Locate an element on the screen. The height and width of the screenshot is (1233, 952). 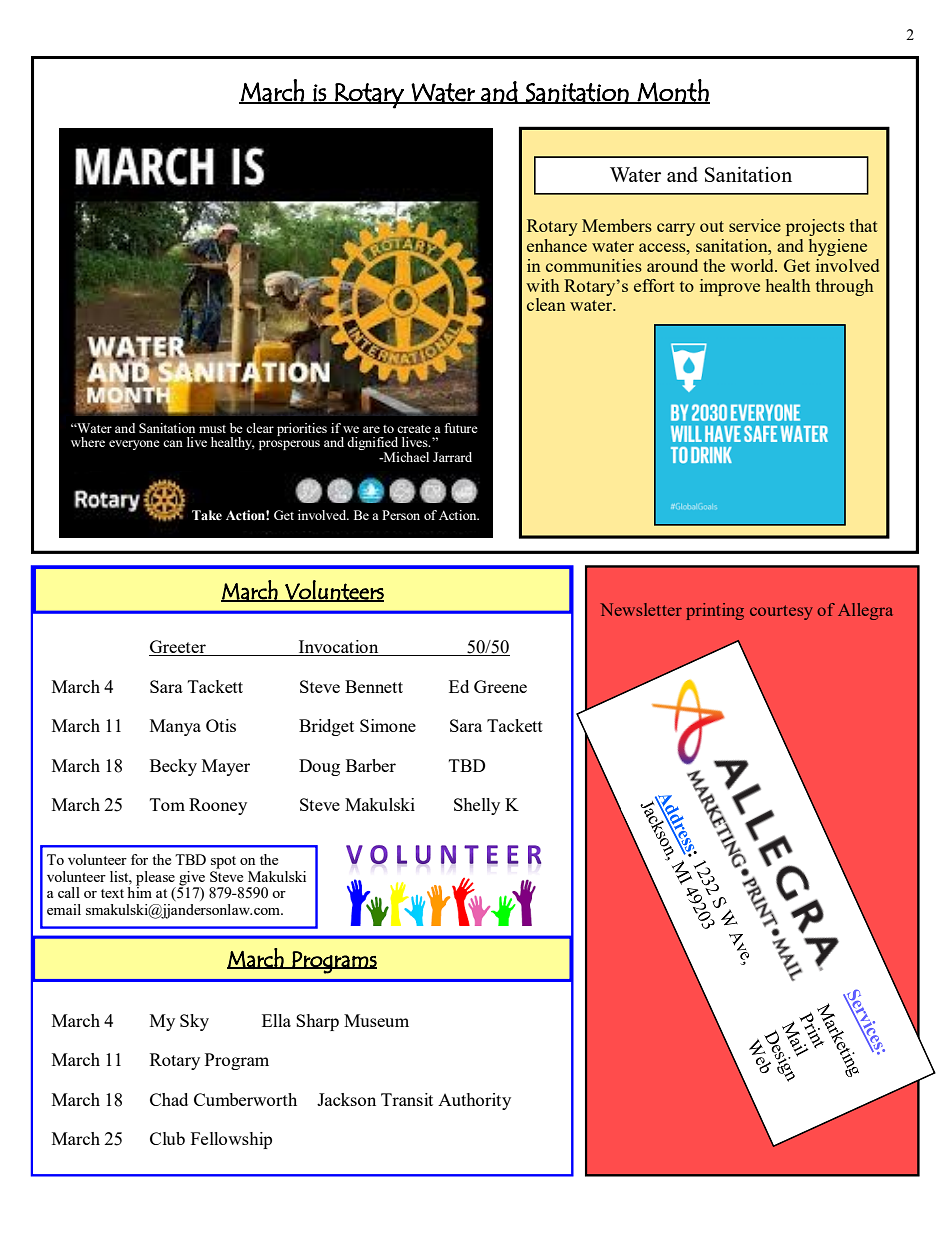
Chad is located at coordinates (169, 1099).
